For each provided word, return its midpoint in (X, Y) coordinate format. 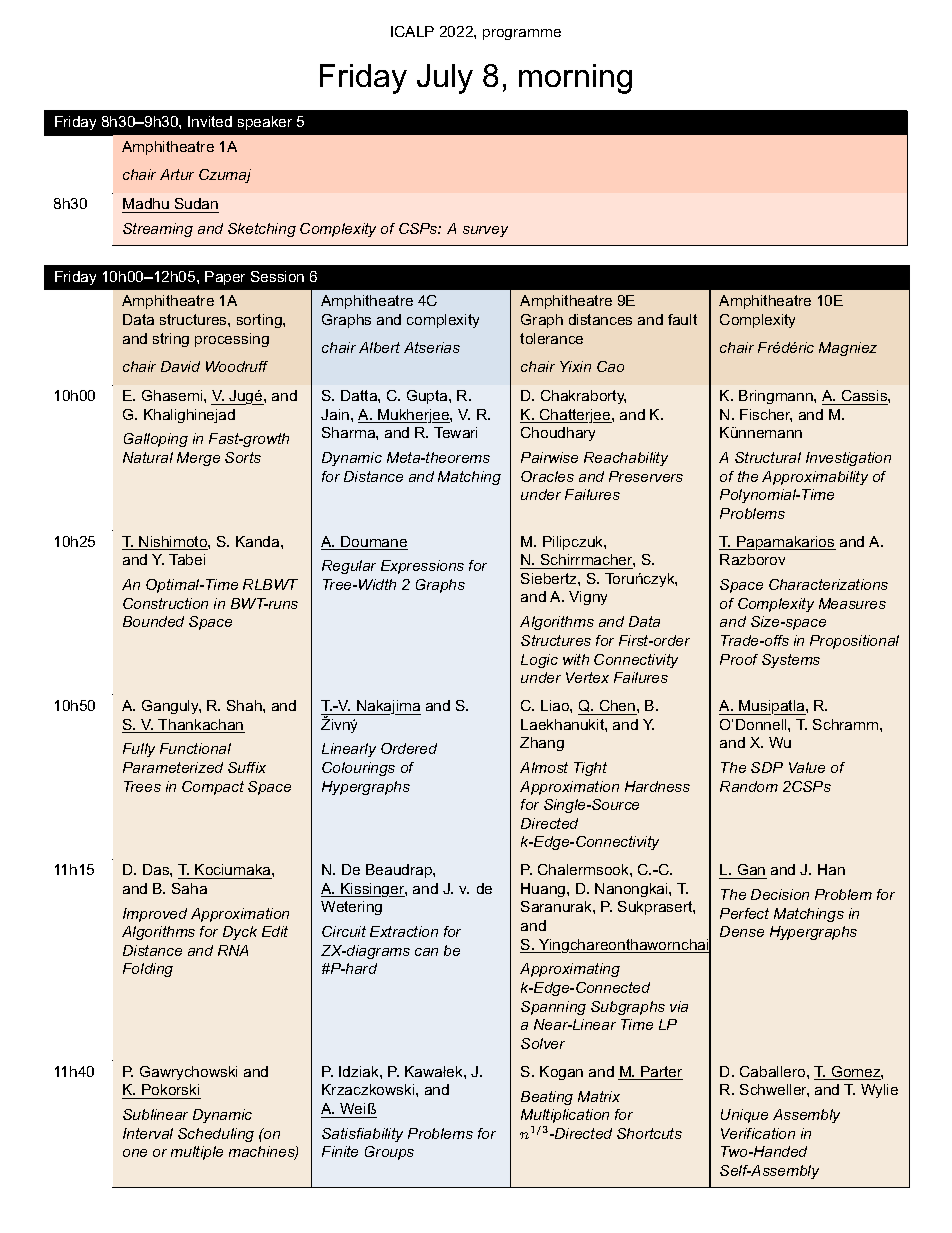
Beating (547, 1098)
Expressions (422, 567)
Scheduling (216, 1135)
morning (575, 79)
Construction (165, 603)
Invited (210, 121)
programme (522, 34)
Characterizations (828, 584)
